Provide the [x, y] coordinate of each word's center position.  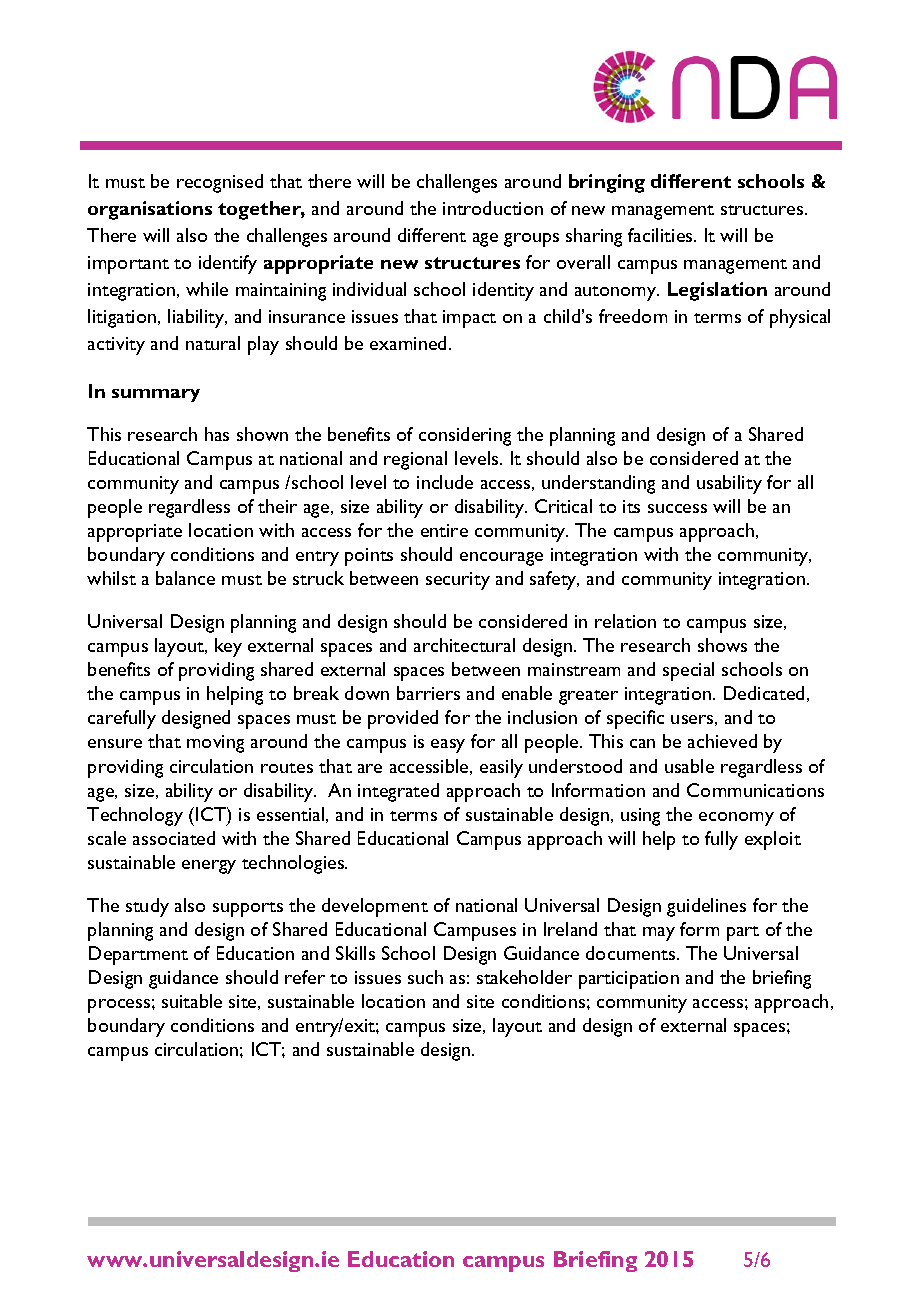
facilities [661, 235]
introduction [493, 208]
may [659, 934]
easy [448, 746]
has [217, 434]
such [425, 977]
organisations [150, 210]
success [677, 508]
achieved [722, 741]
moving [215, 744]
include [445, 482]
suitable [192, 1001]
